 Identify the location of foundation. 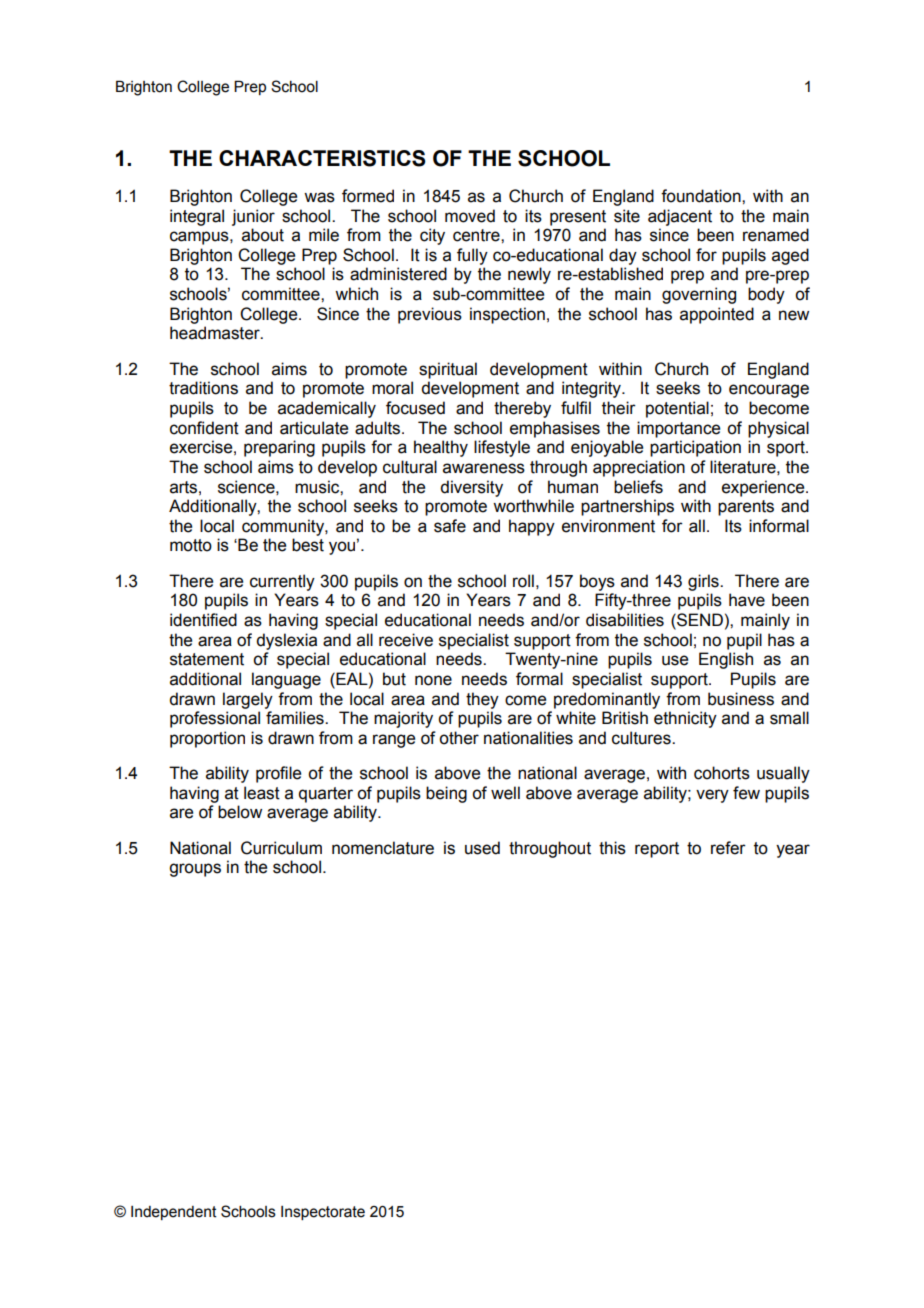
(702, 196).
